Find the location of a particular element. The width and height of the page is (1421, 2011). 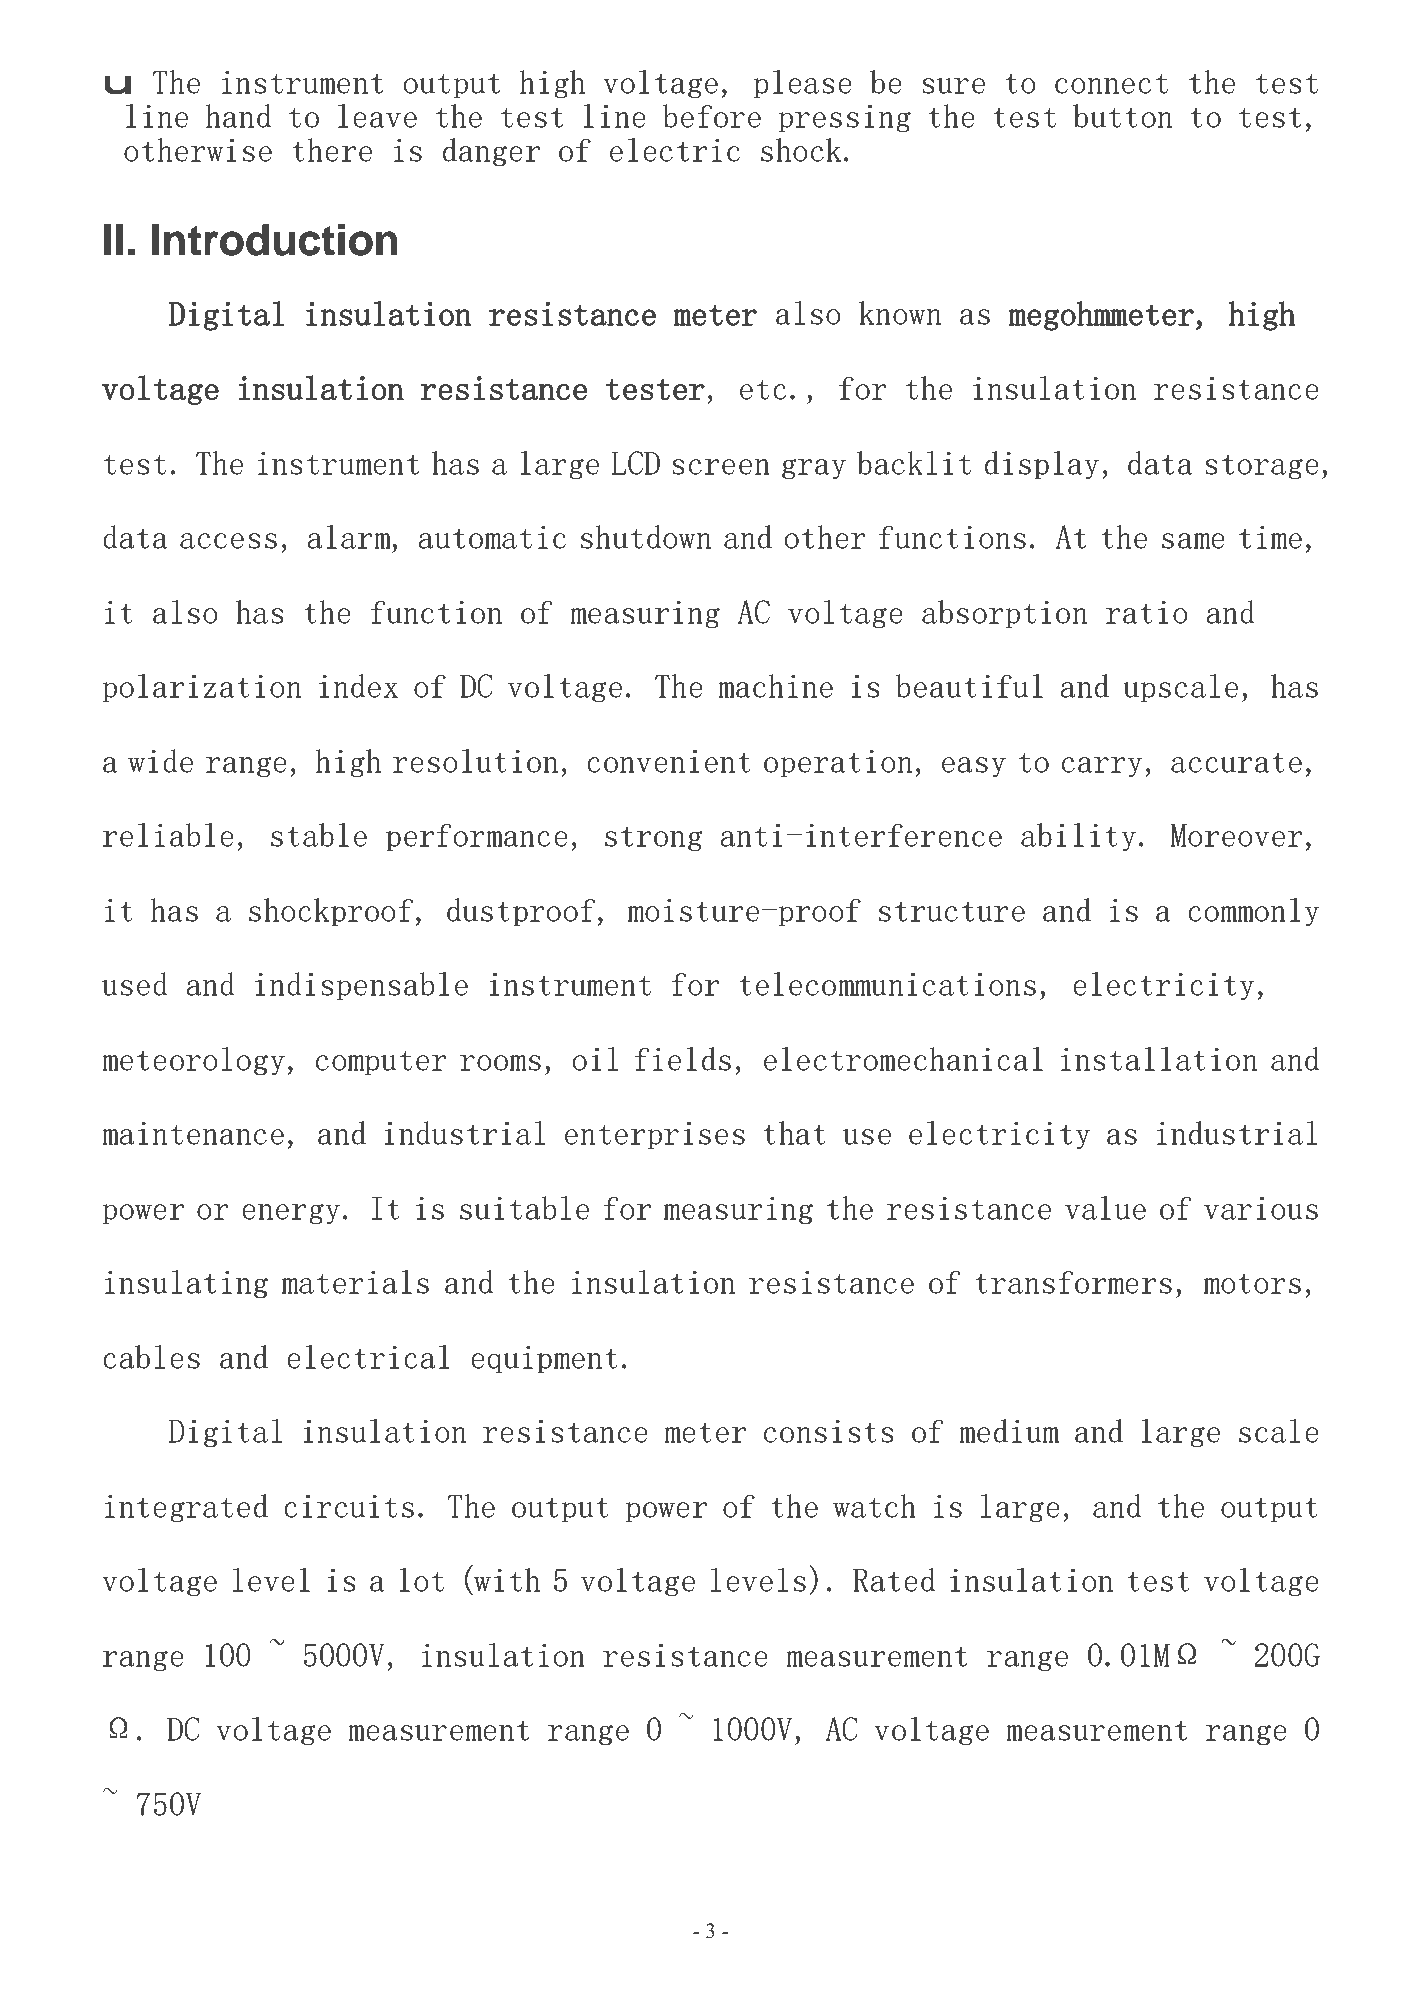

installation is located at coordinates (1159, 1059).
